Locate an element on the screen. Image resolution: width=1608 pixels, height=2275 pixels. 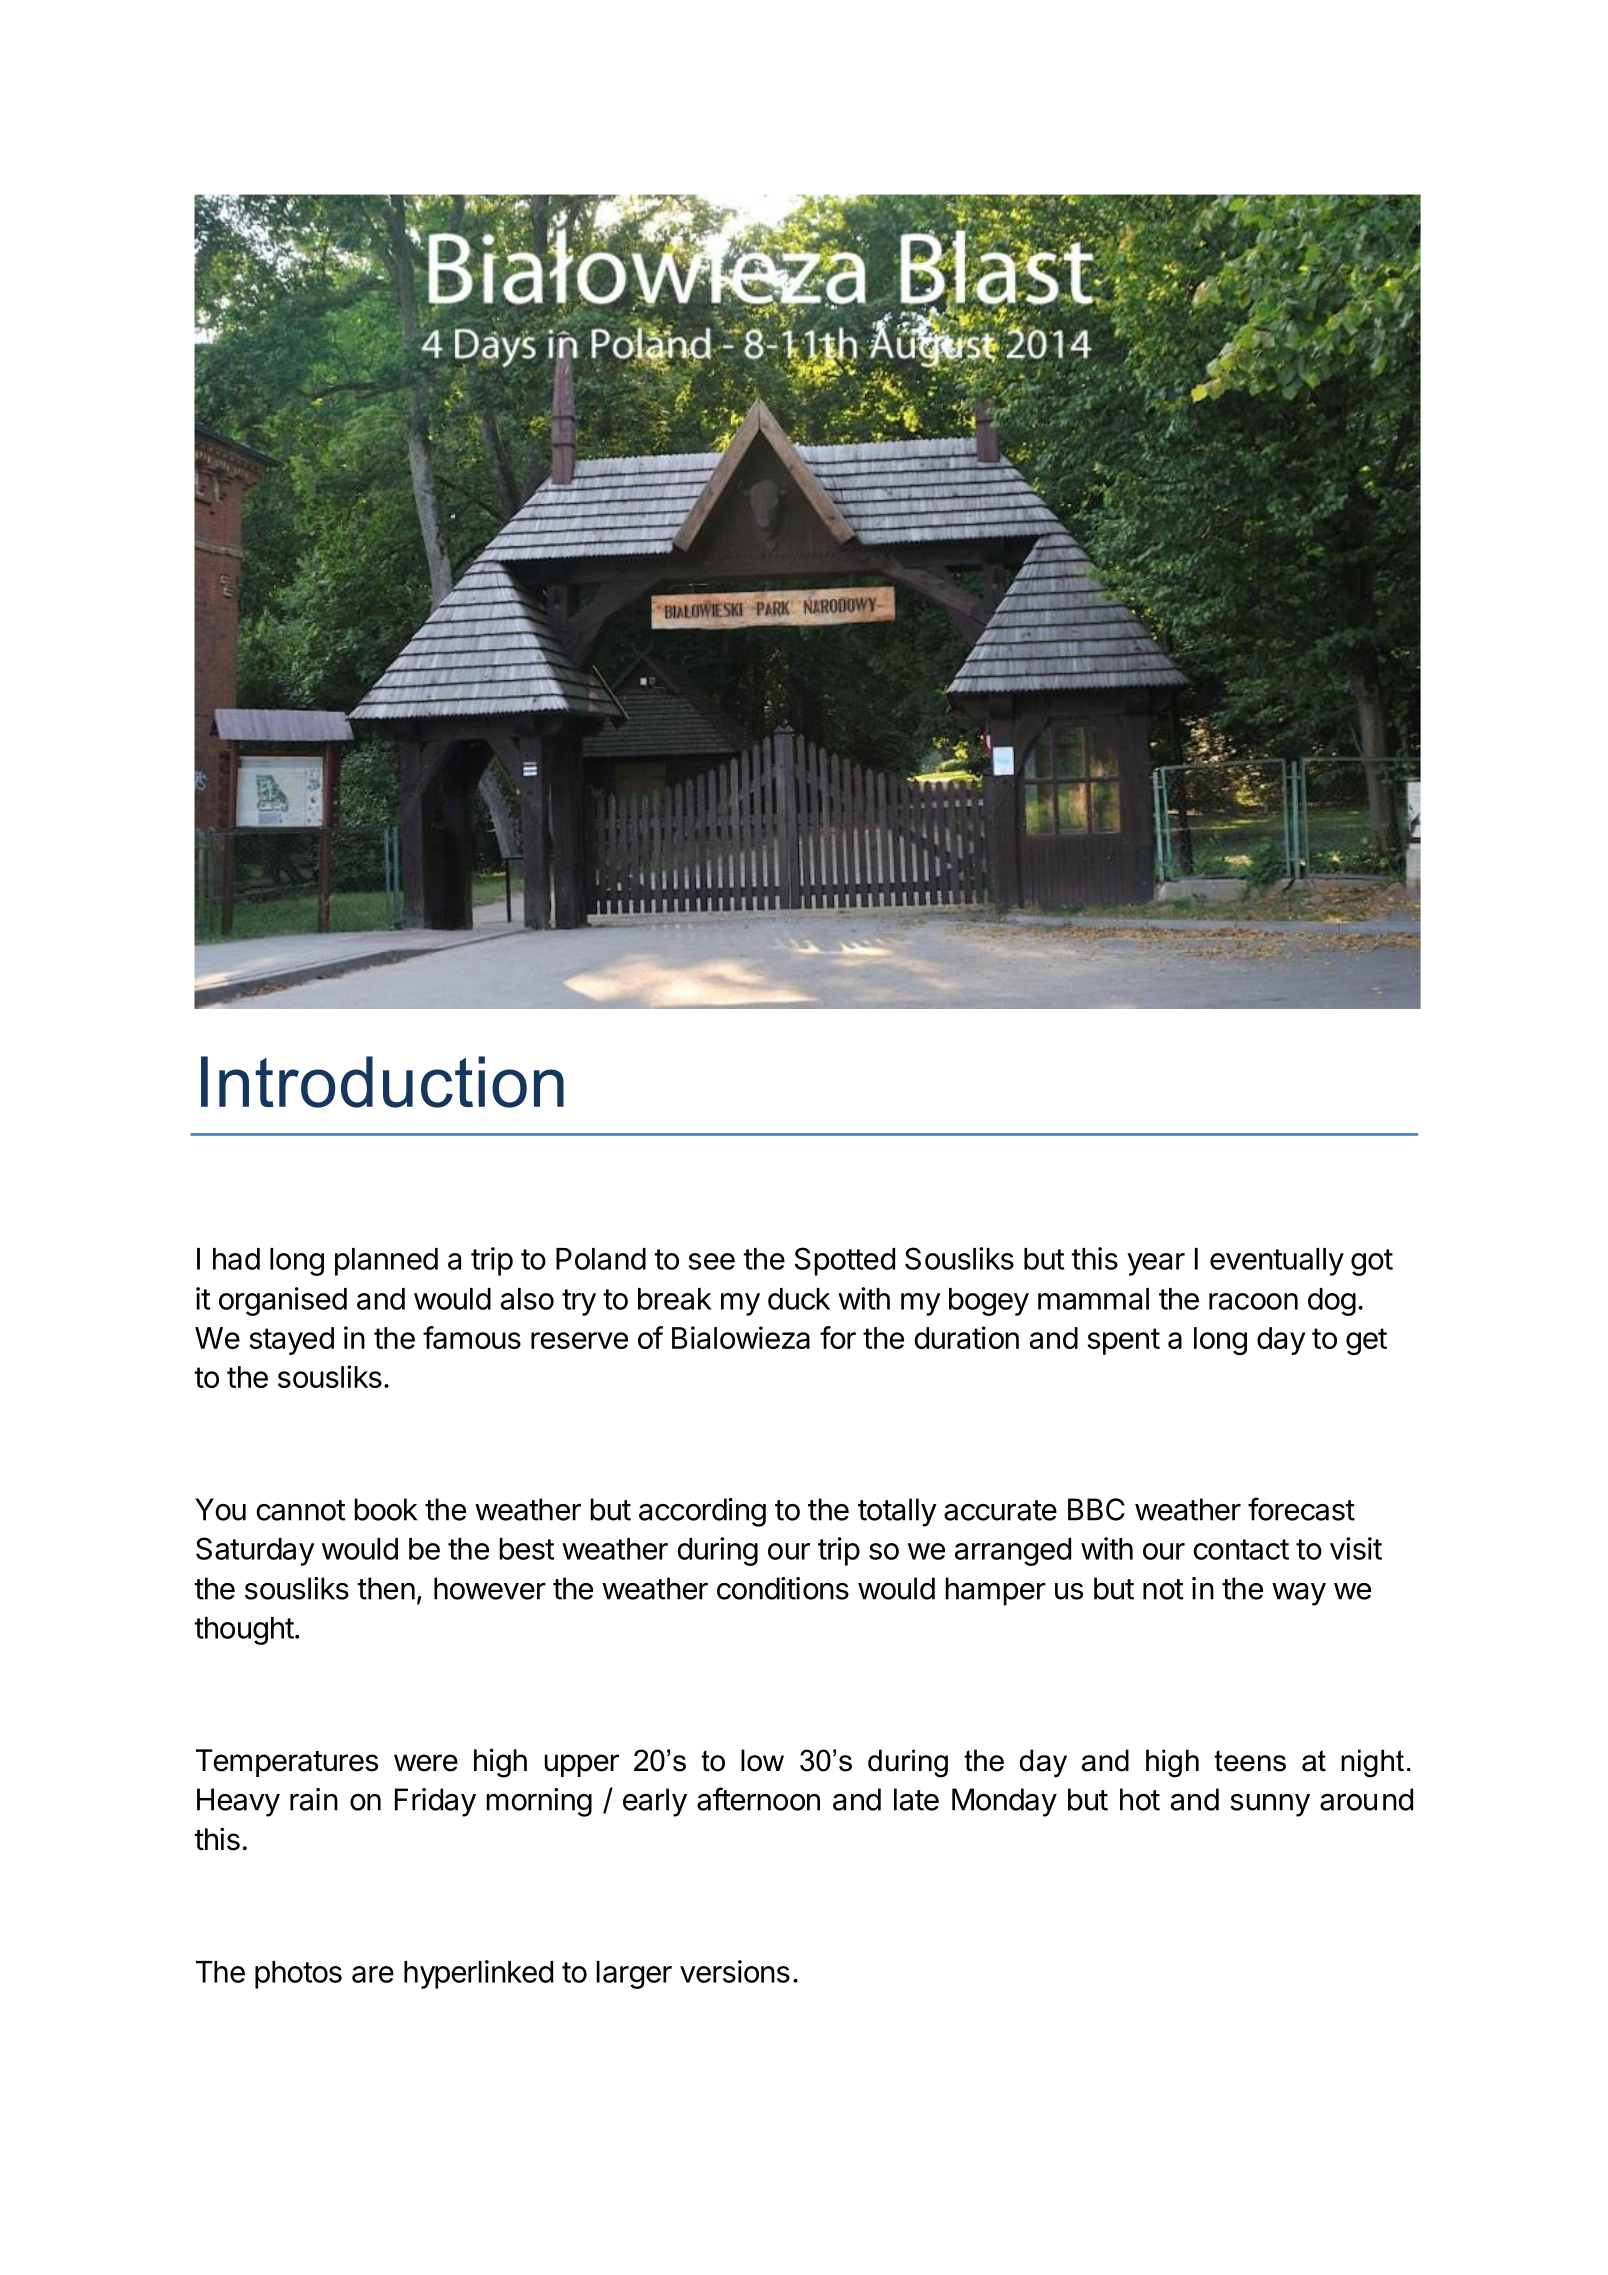
spent is located at coordinates (1124, 1341).
